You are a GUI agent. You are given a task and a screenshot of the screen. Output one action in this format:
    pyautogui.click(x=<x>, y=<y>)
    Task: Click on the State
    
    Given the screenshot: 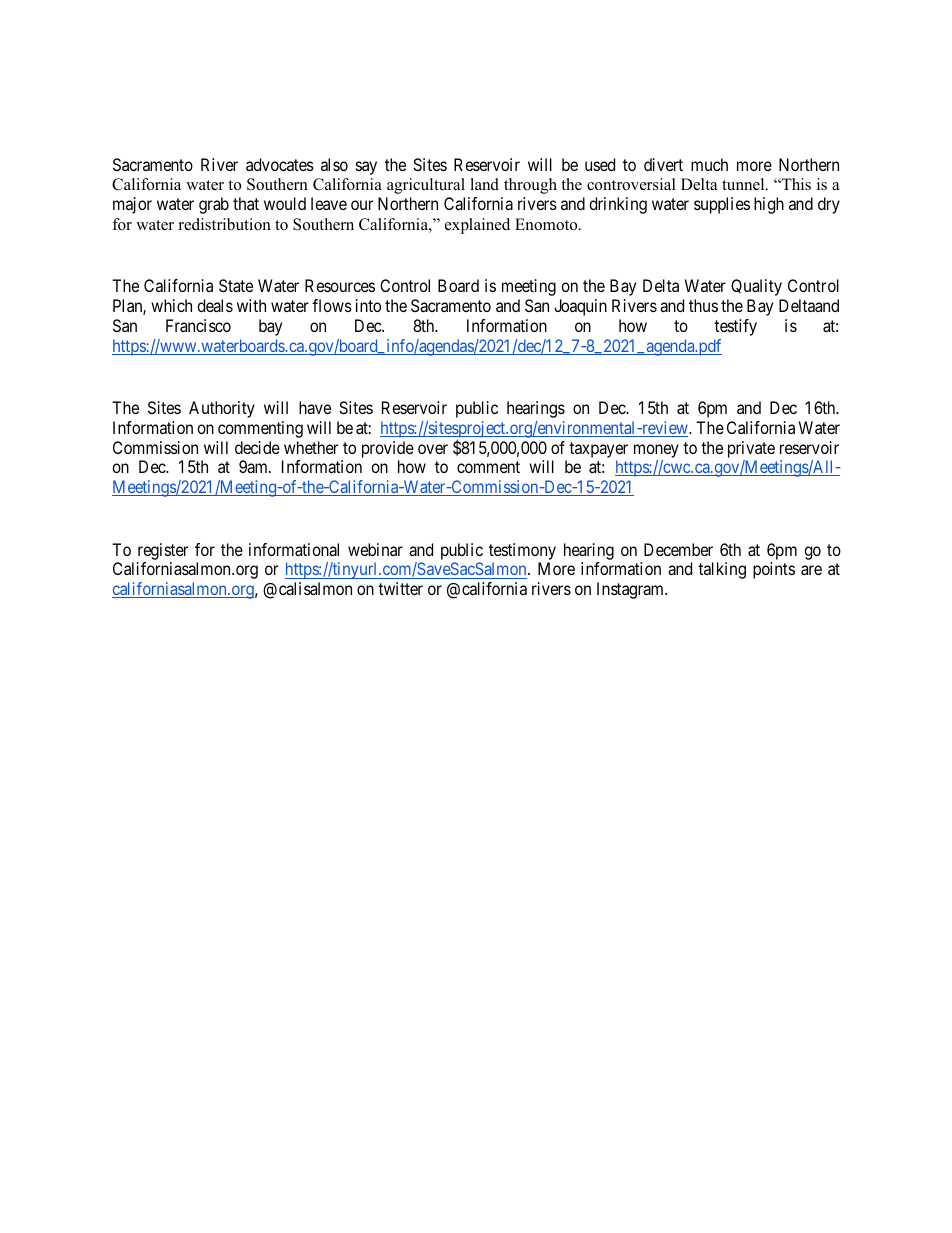 What is the action you would take?
    pyautogui.click(x=236, y=285)
